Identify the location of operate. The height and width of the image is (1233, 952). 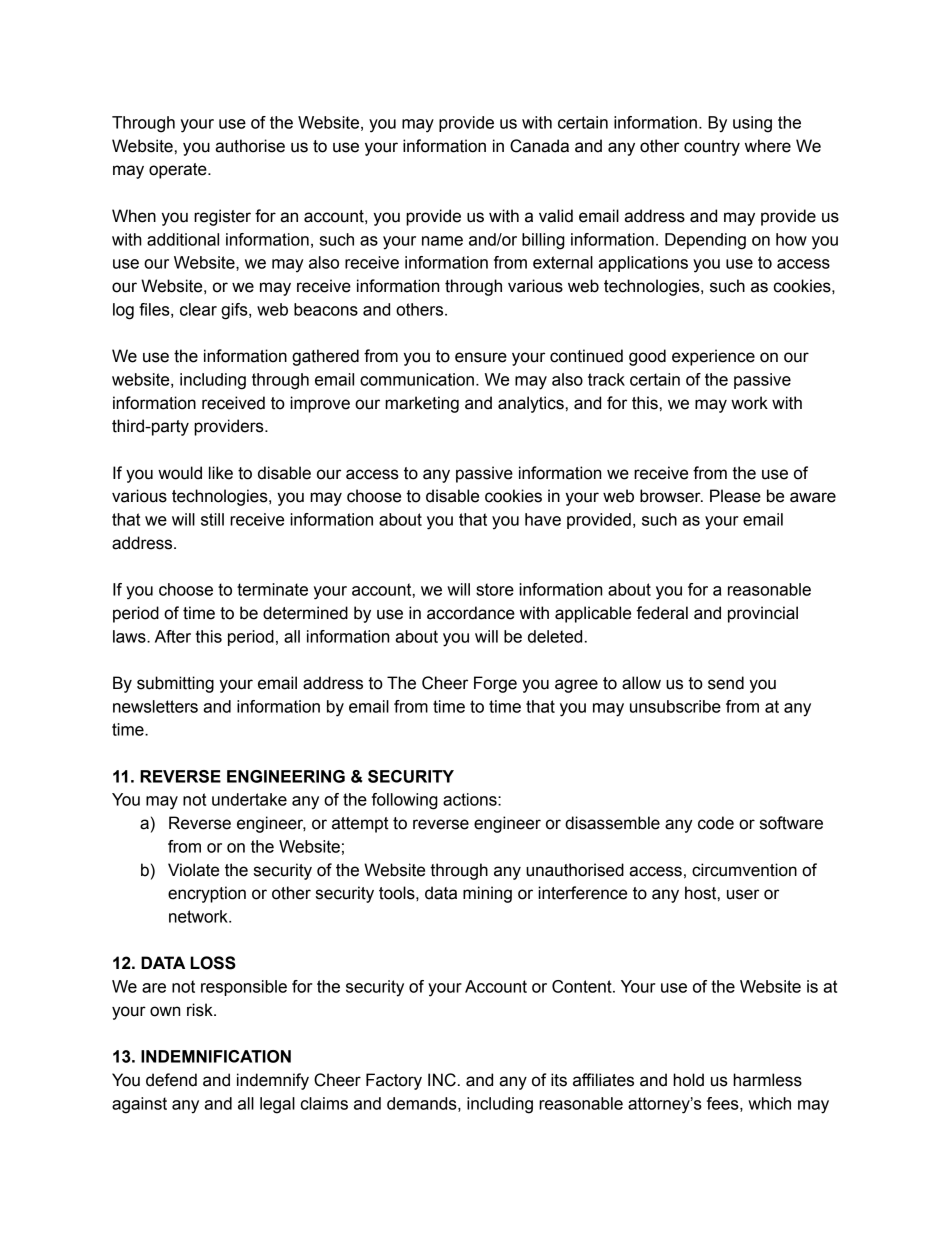
(179, 171).
